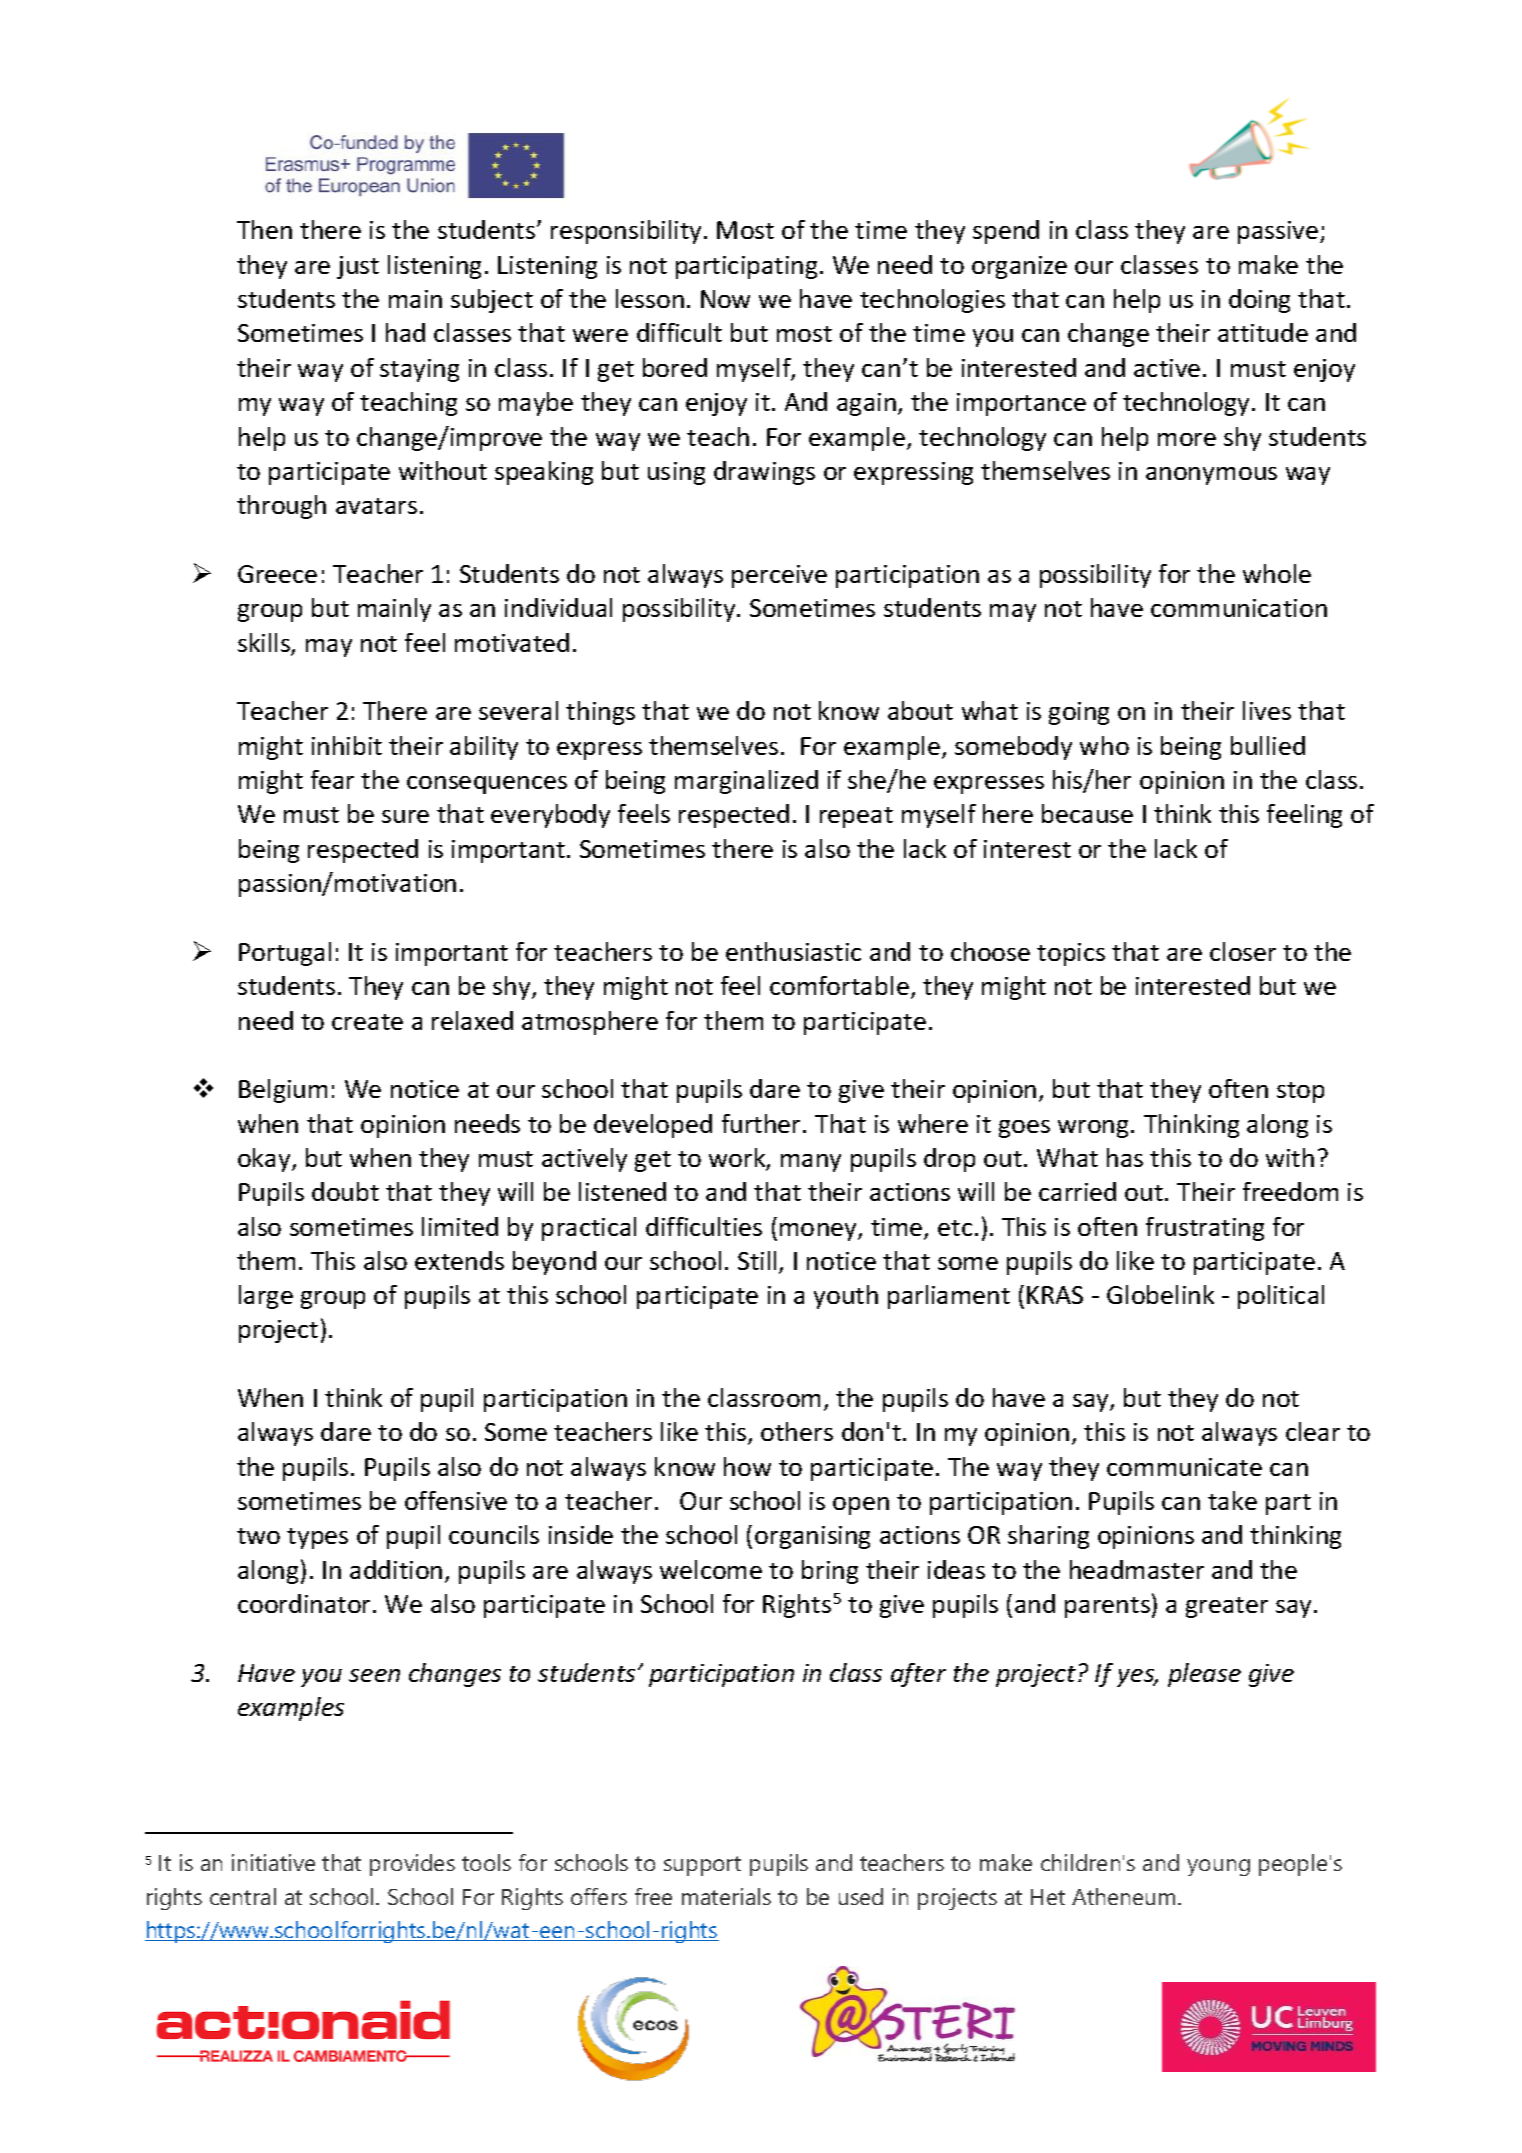 The width and height of the screenshot is (1522, 2153). Describe the element at coordinates (1259, 301) in the screenshot. I see `doing` at that location.
